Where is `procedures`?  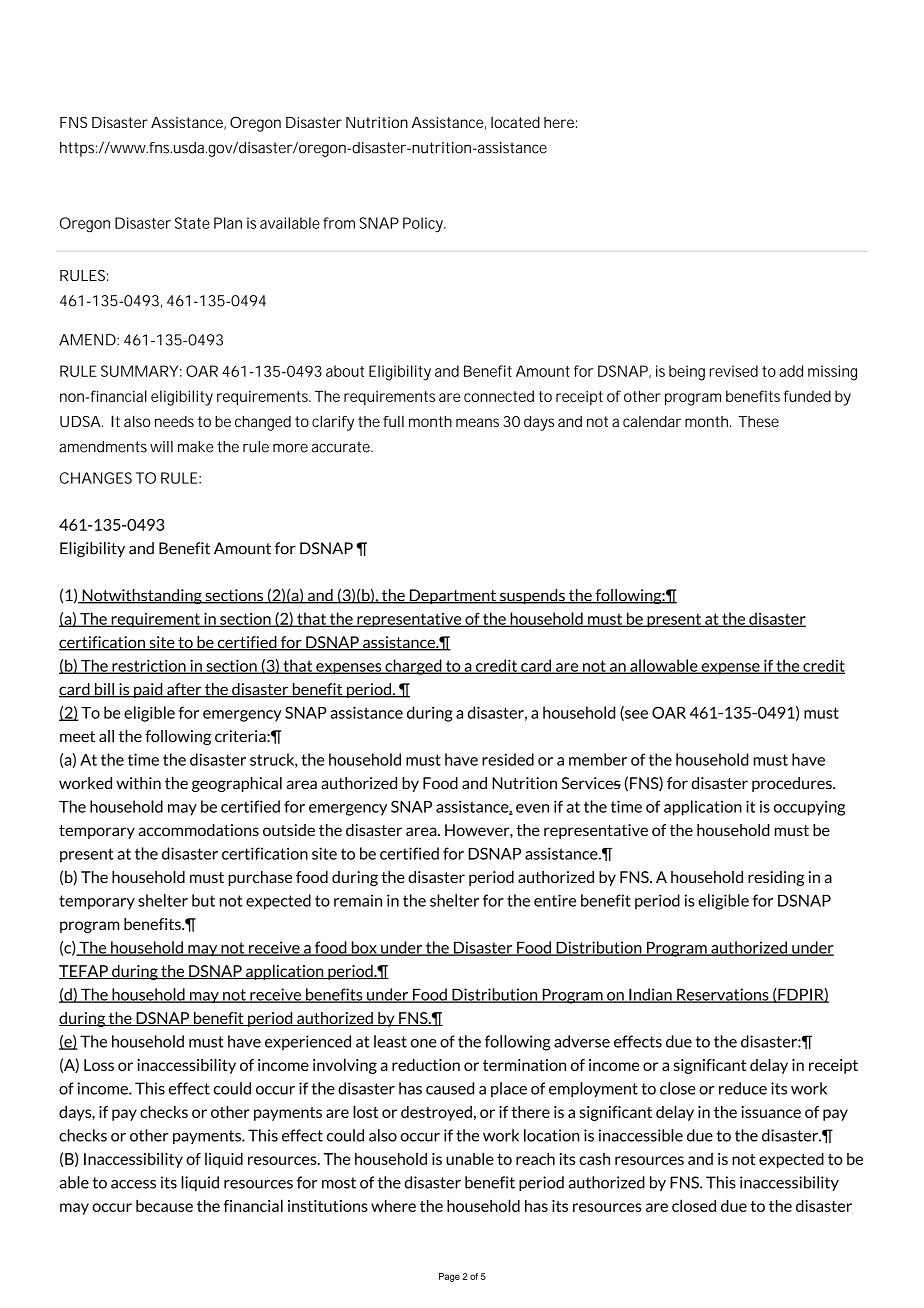
procedures is located at coordinates (793, 784).
